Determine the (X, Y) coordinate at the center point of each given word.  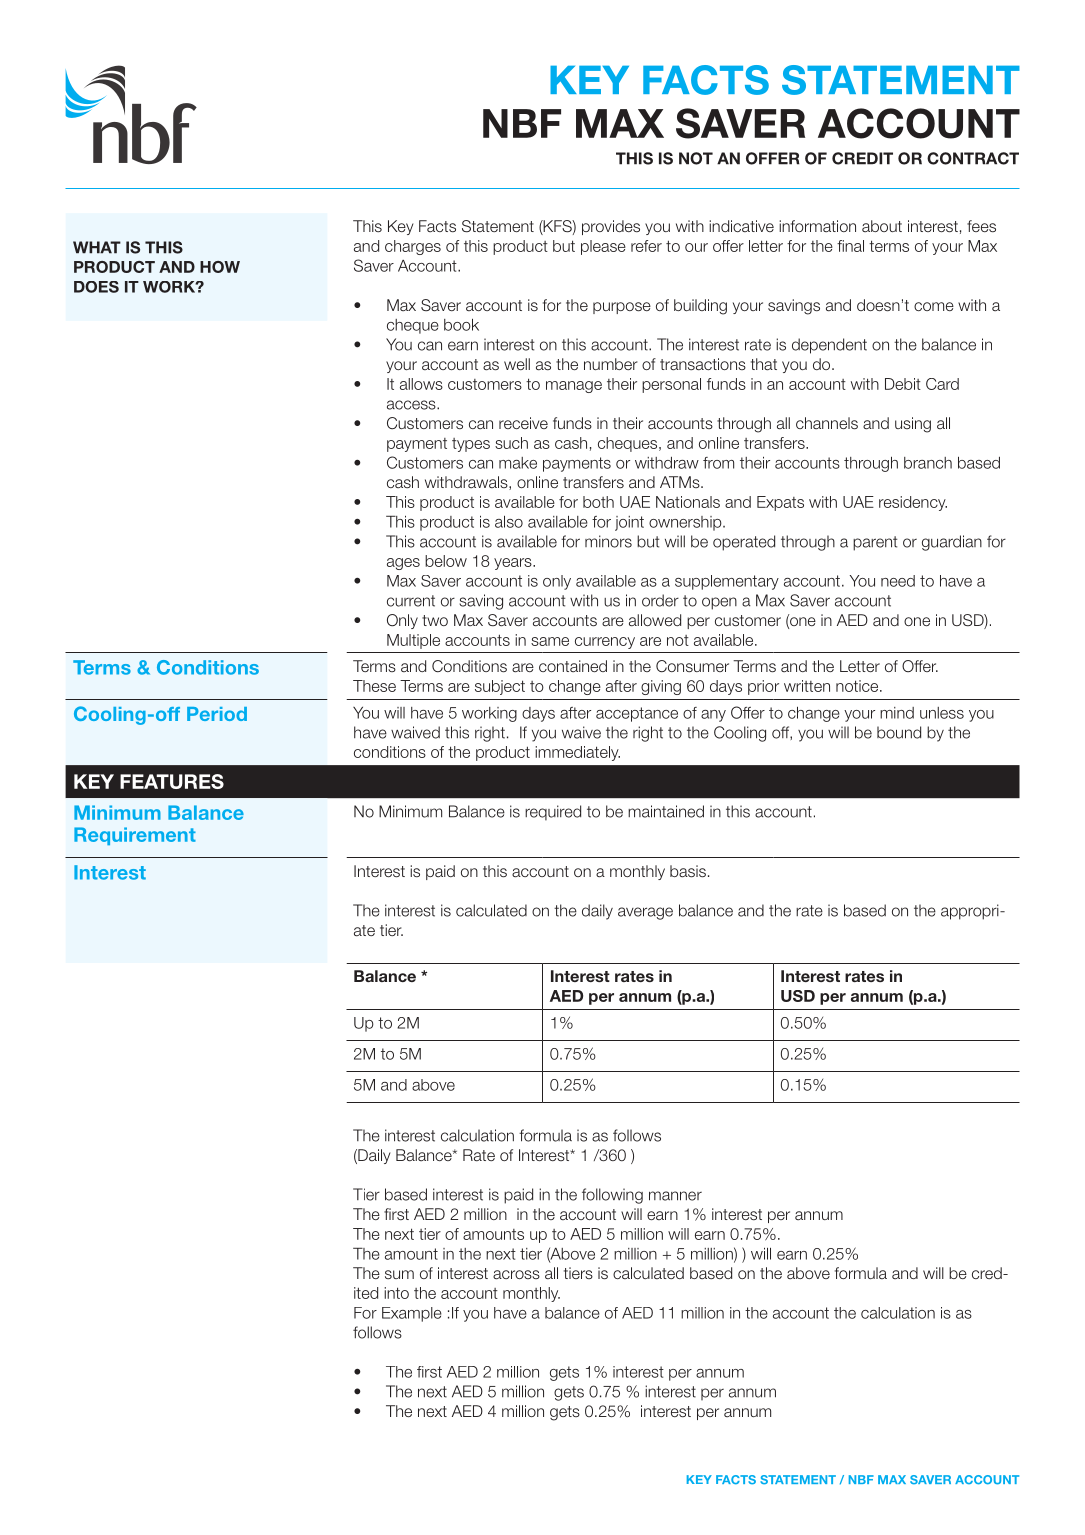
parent (875, 543)
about (882, 226)
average (645, 913)
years (514, 564)
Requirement (135, 836)
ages (403, 564)
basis (688, 871)
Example (412, 1314)
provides (611, 227)
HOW (220, 267)
